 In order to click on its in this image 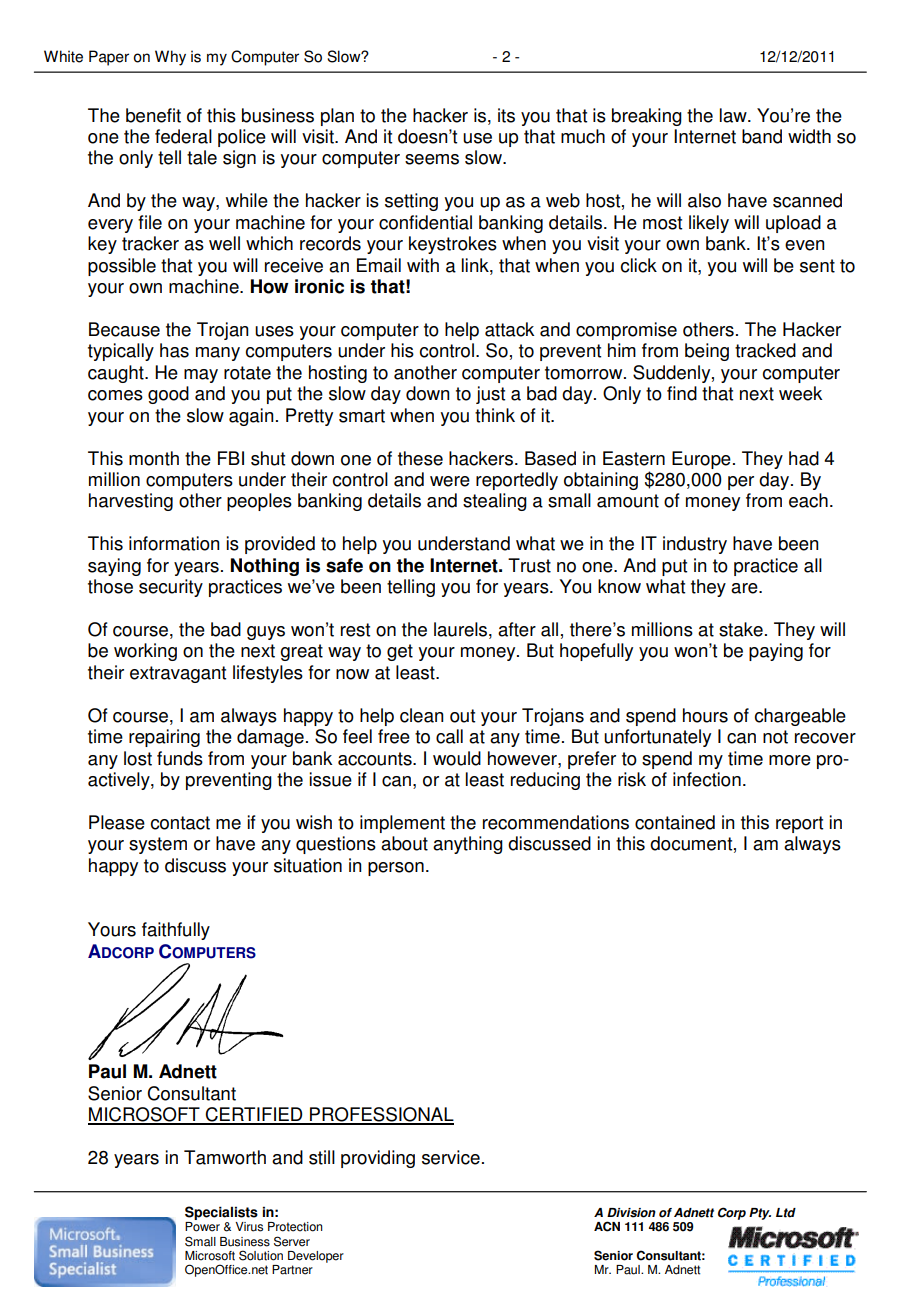, I will do `click(506, 115)`.
